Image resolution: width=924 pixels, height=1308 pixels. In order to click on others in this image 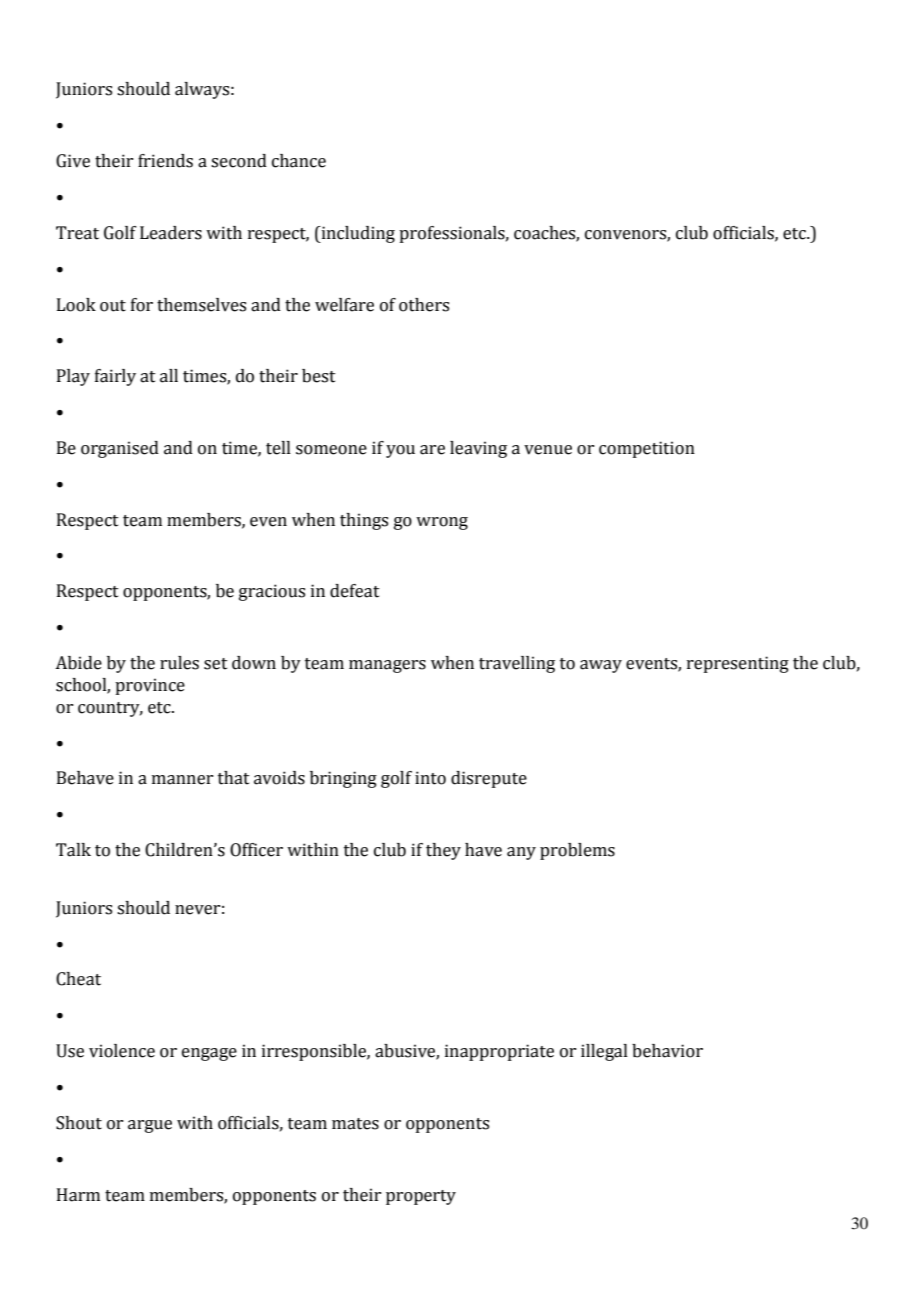, I will do `click(424, 305)`.
